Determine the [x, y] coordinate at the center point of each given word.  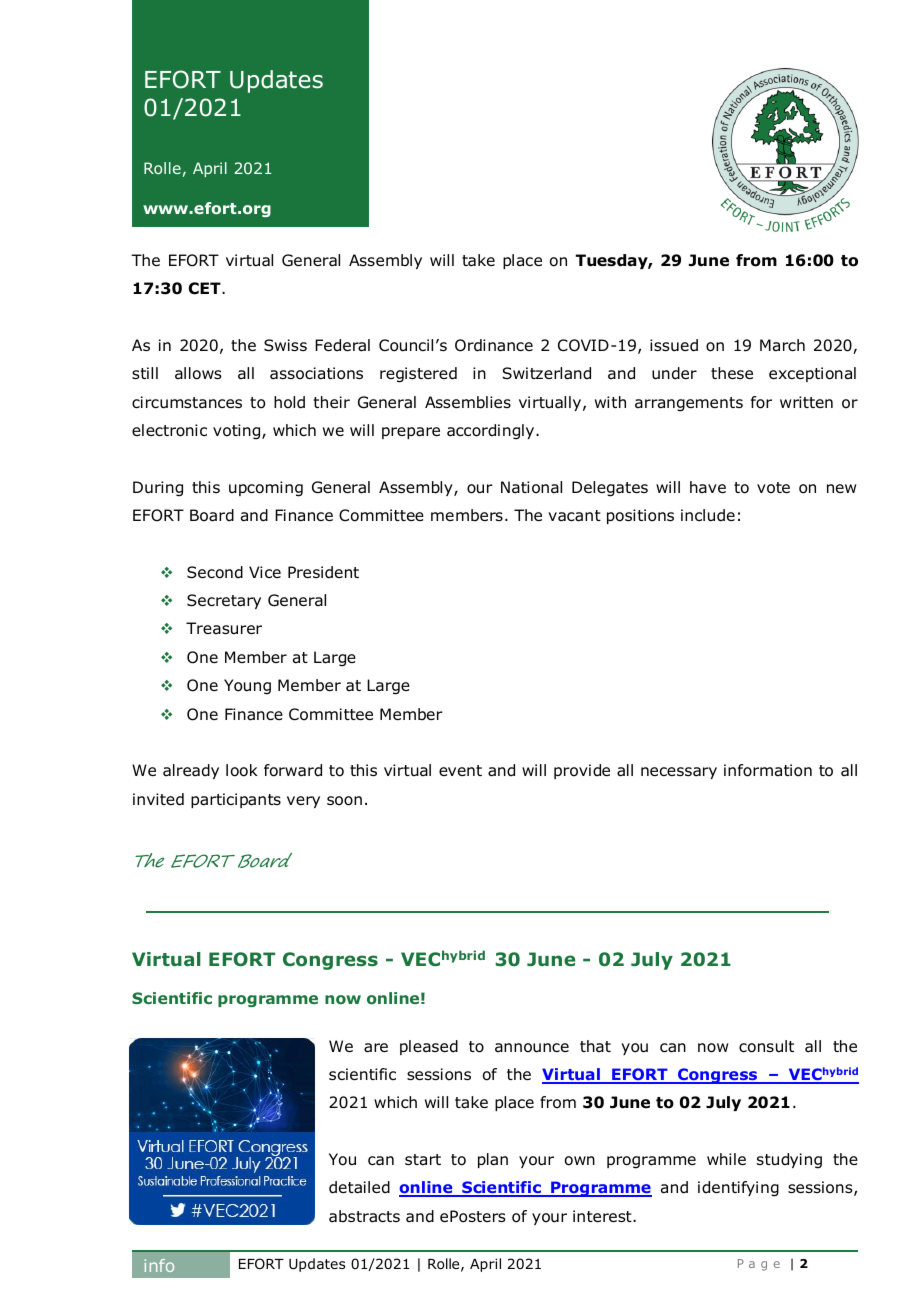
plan [493, 1160]
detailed [359, 1187]
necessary [679, 773]
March [782, 345]
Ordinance [494, 345]
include [708, 515]
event [460, 770]
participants [236, 800]
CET [206, 288]
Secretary [224, 601]
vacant [574, 516]
